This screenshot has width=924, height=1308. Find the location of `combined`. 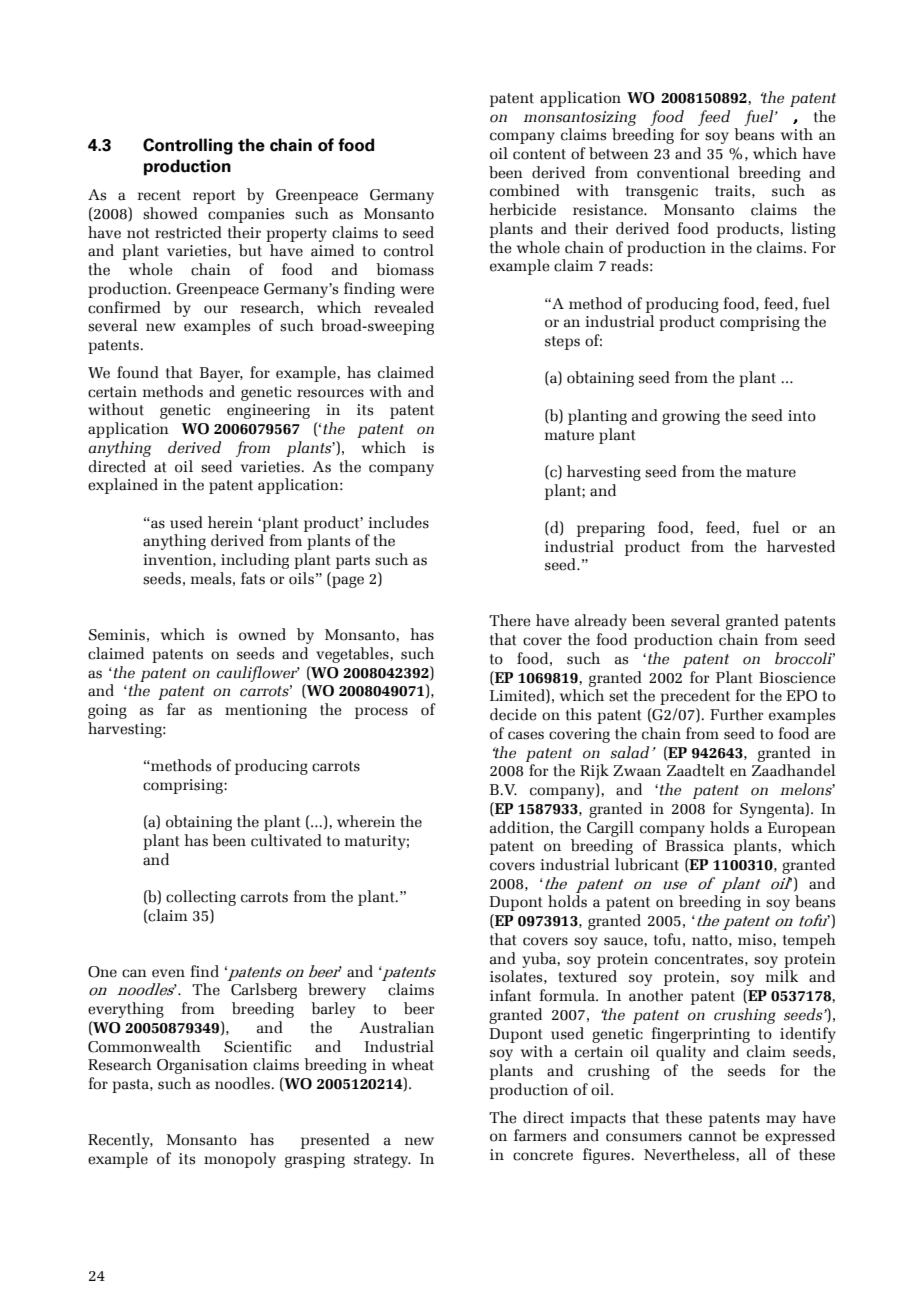

combined is located at coordinates (525, 190).
